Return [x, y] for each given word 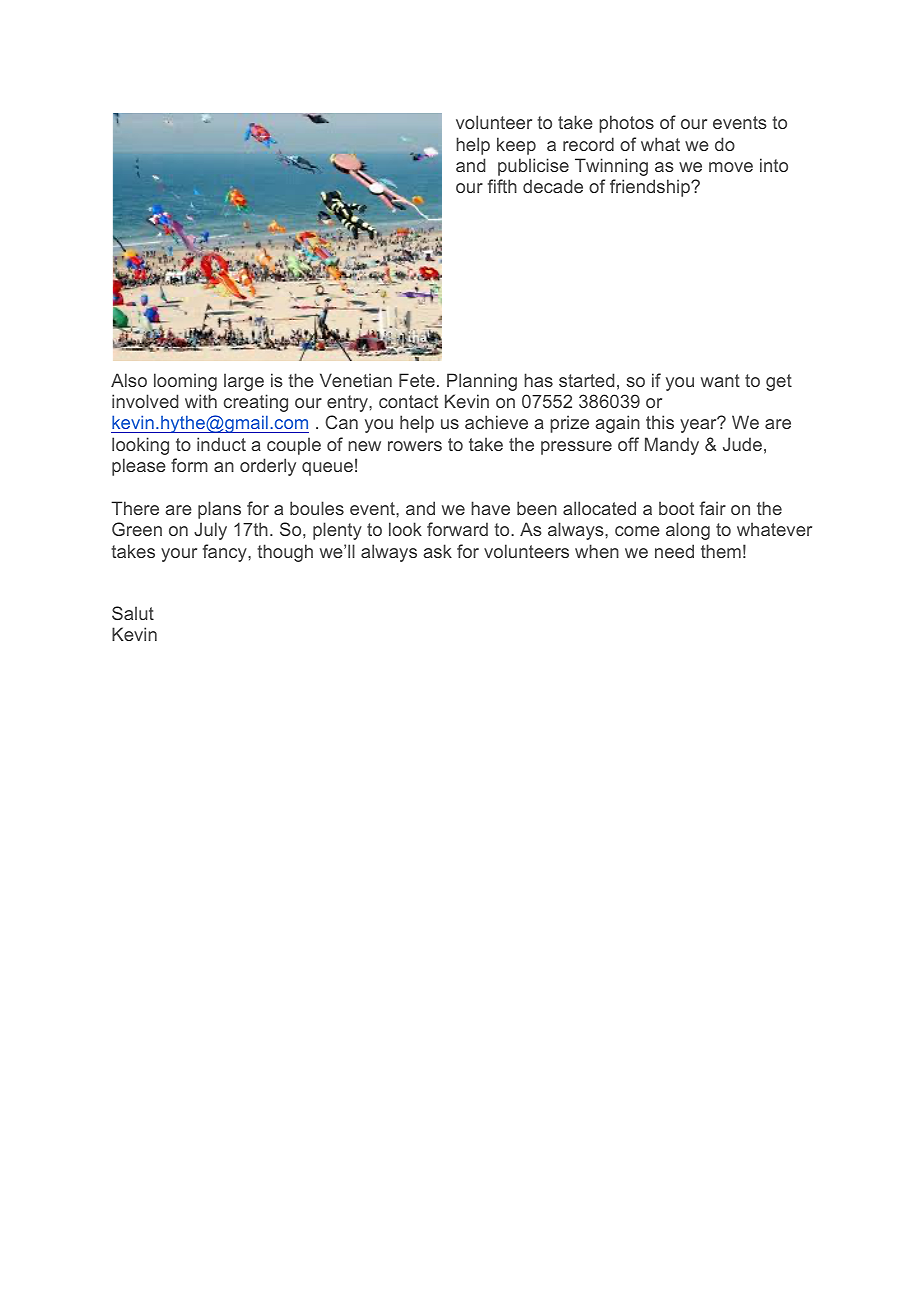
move [731, 167]
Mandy [672, 446]
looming [185, 382]
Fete [417, 380]
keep [516, 146]
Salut [133, 613]
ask [437, 551]
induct [221, 444]
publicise [533, 167]
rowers [415, 446]
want [720, 380]
